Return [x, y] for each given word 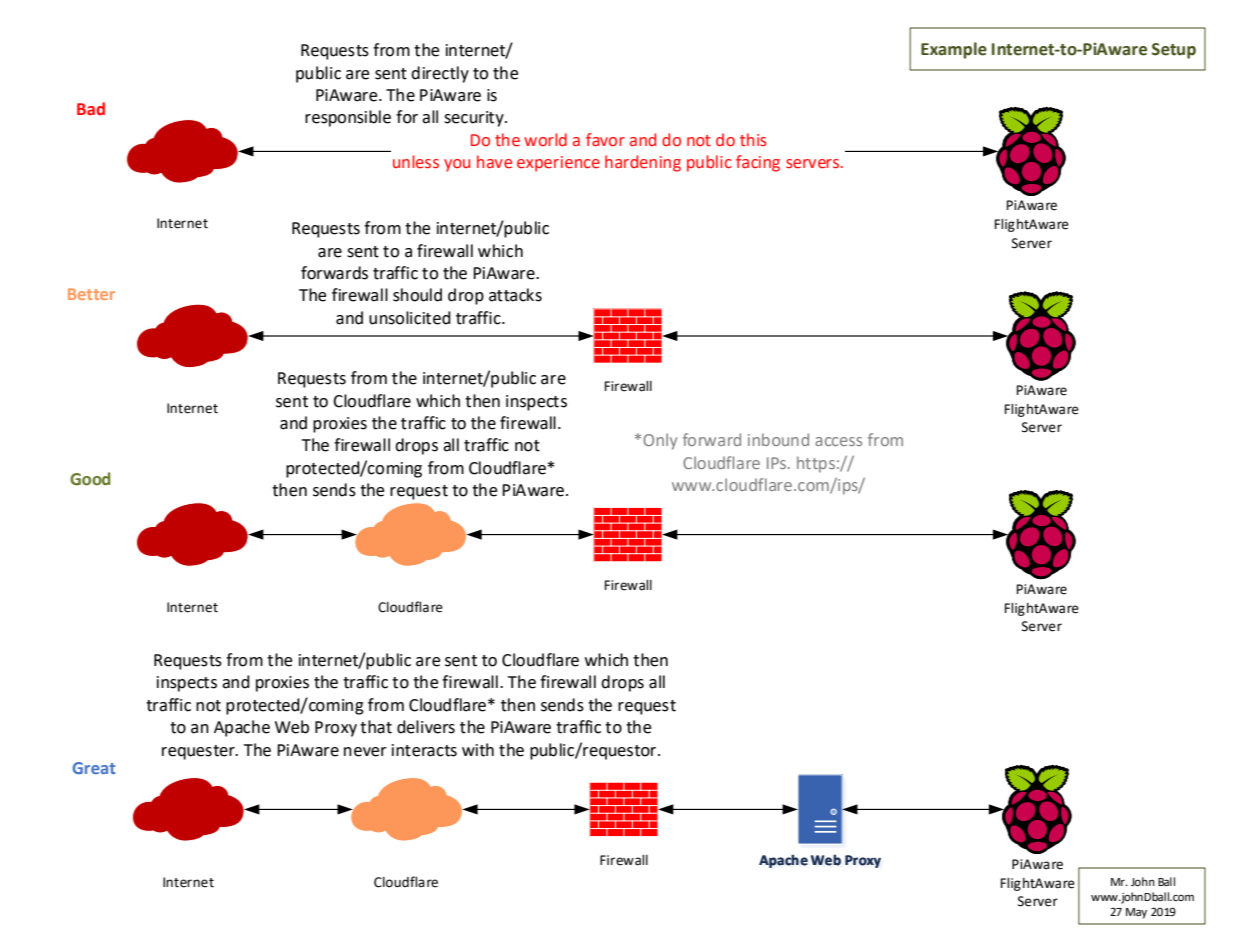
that [376, 727]
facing [758, 163]
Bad [91, 108]
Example [954, 50]
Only [660, 441]
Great [94, 768]
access [838, 441]
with [478, 750]
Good [90, 479]
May [1136, 913]
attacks [515, 295]
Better [91, 294]
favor [605, 140]
